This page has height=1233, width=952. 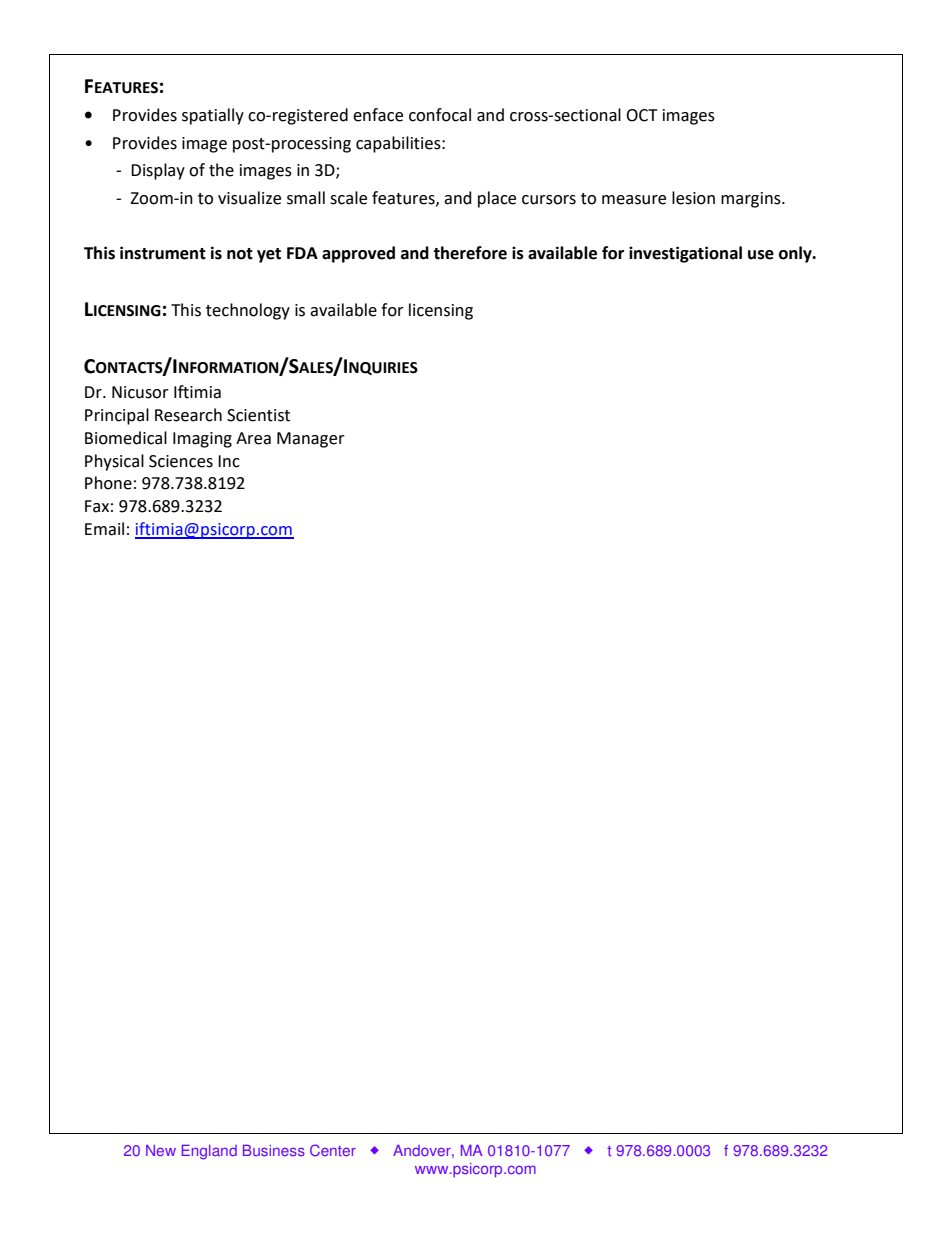 I want to click on investigational, so click(x=685, y=254).
